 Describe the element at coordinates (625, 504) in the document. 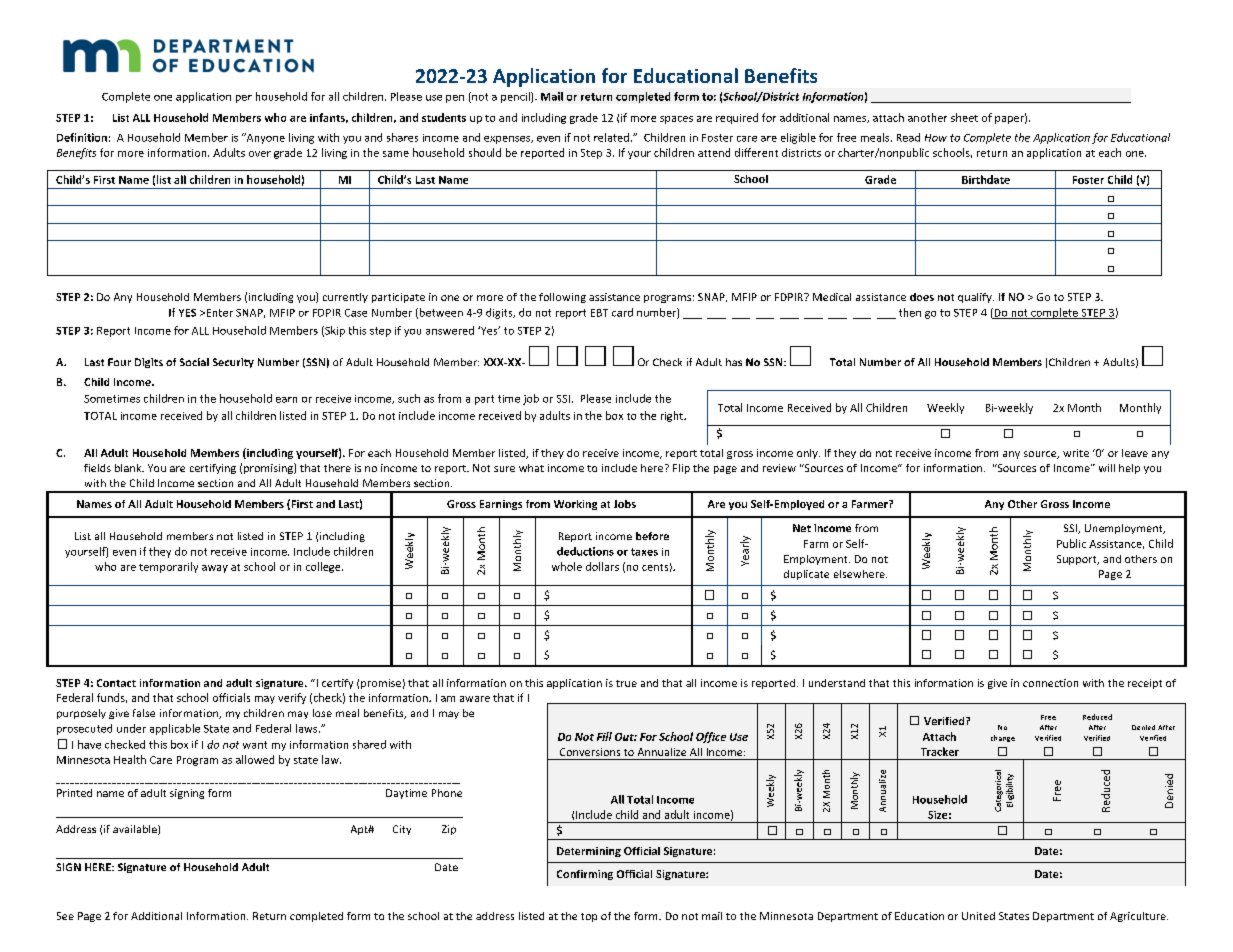

I see `Jobs` at that location.
